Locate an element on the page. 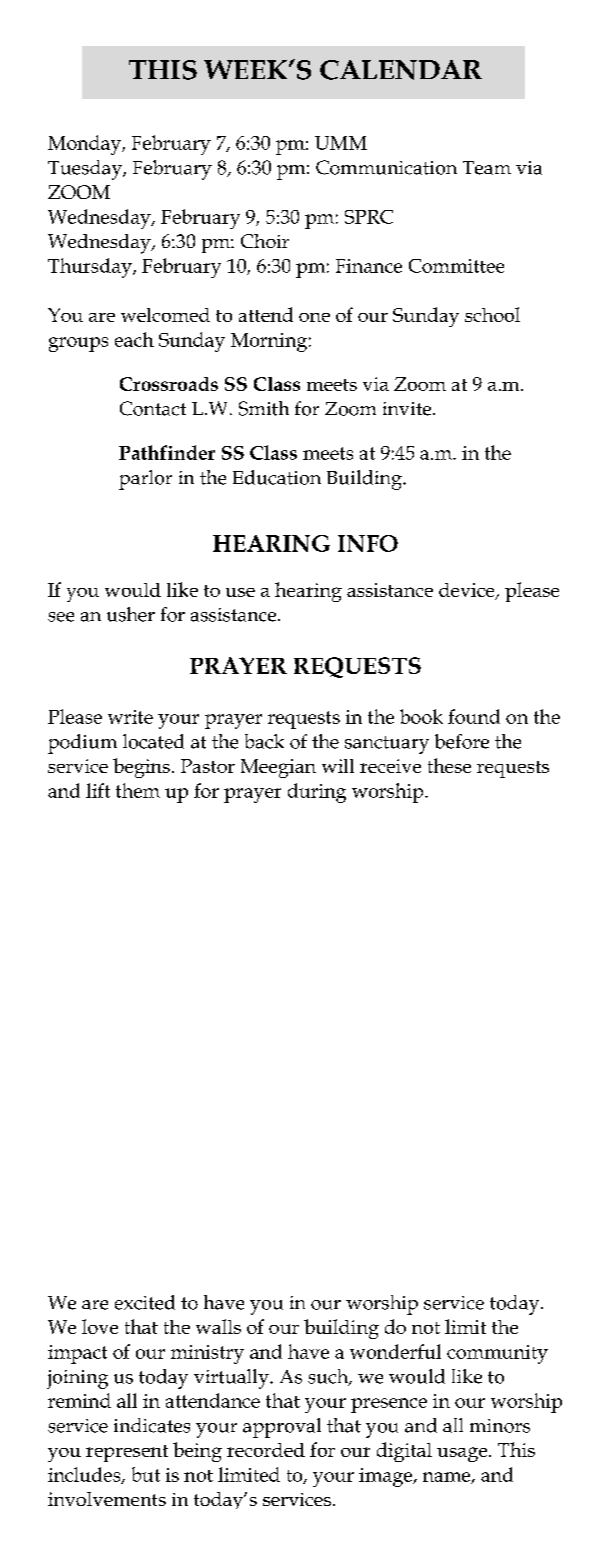 The image size is (605, 1568). Team is located at coordinates (487, 168).
